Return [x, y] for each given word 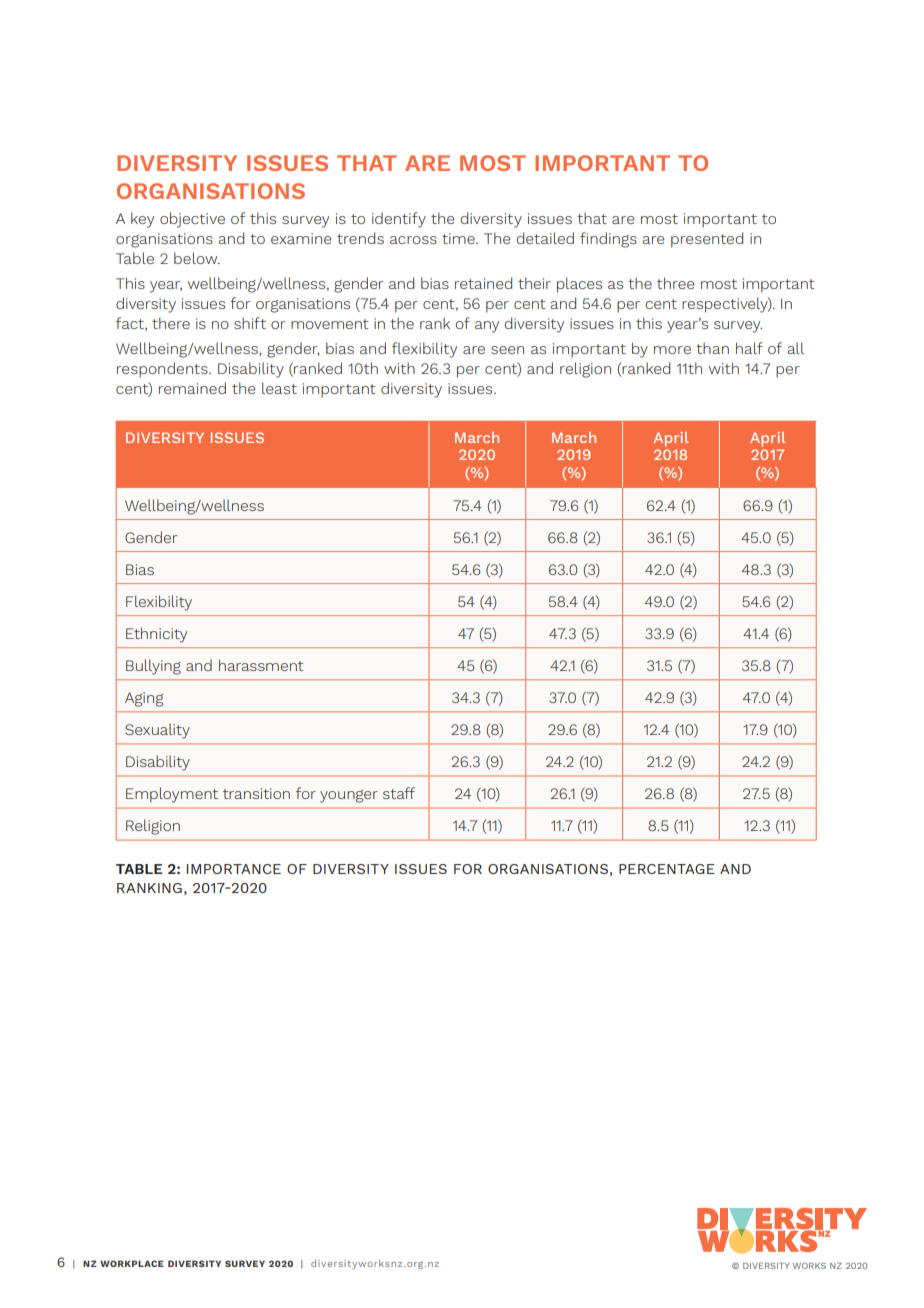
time [459, 238]
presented [707, 240]
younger [349, 796]
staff [399, 793]
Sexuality [157, 731]
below [197, 258]
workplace [132, 1263]
